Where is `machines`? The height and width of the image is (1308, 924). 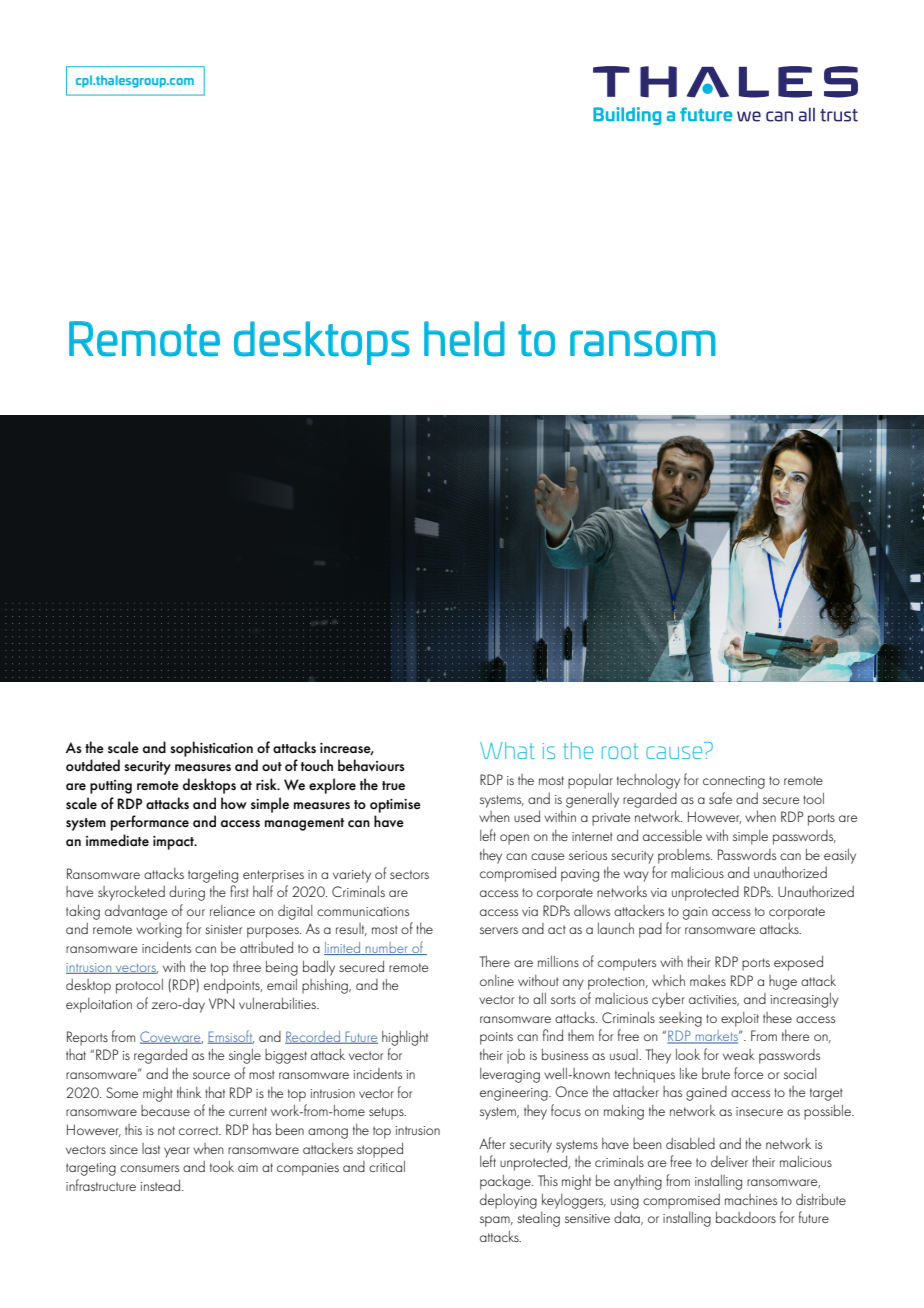 machines is located at coordinates (751, 1199).
